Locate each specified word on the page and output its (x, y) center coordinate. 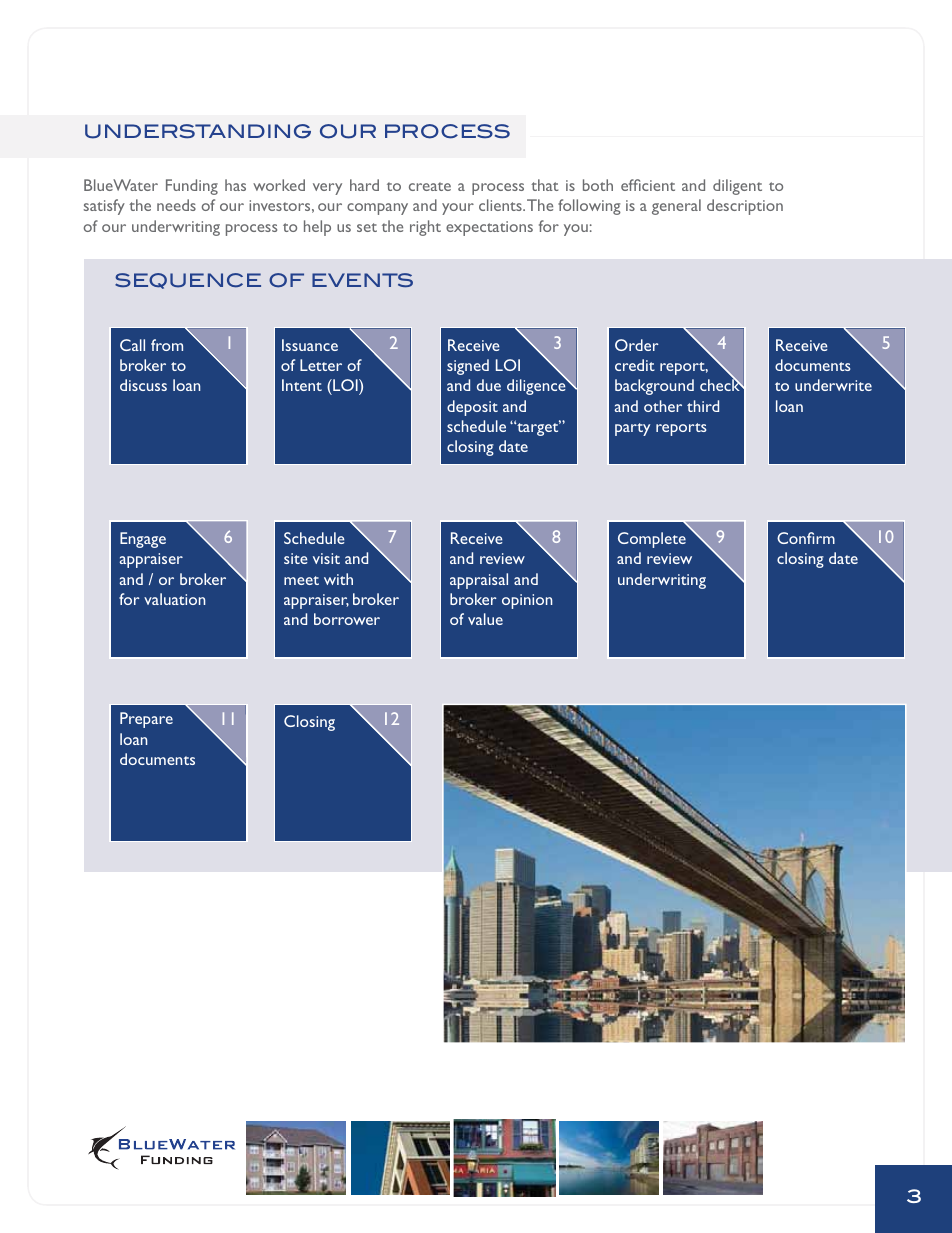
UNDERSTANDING (198, 131)
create (430, 186)
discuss (143, 385)
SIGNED (468, 367)
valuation (174, 599)
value (485, 619)
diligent (737, 187)
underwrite (833, 385)
